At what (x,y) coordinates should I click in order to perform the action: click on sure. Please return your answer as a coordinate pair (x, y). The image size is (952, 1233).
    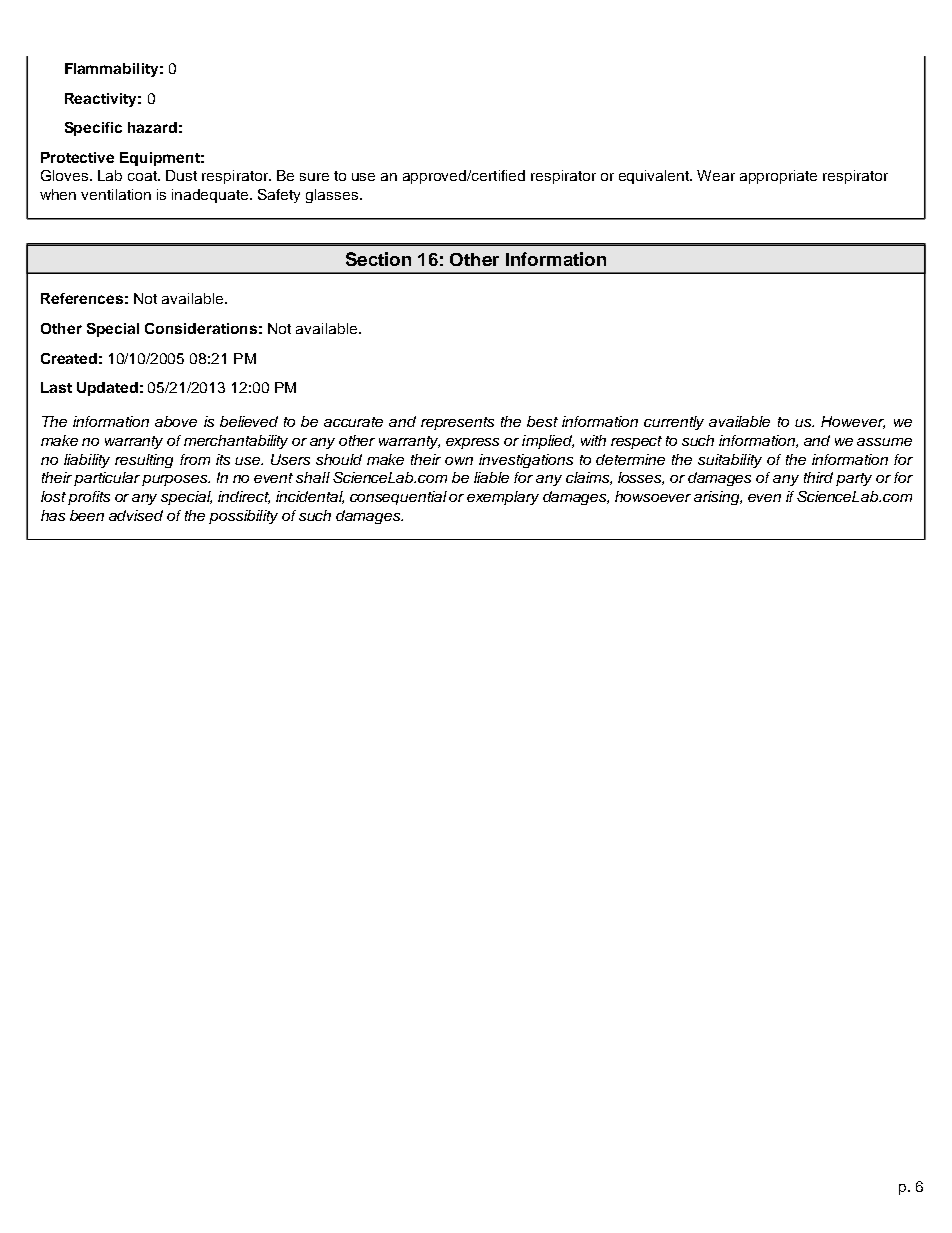
    Looking at the image, I should click on (314, 177).
